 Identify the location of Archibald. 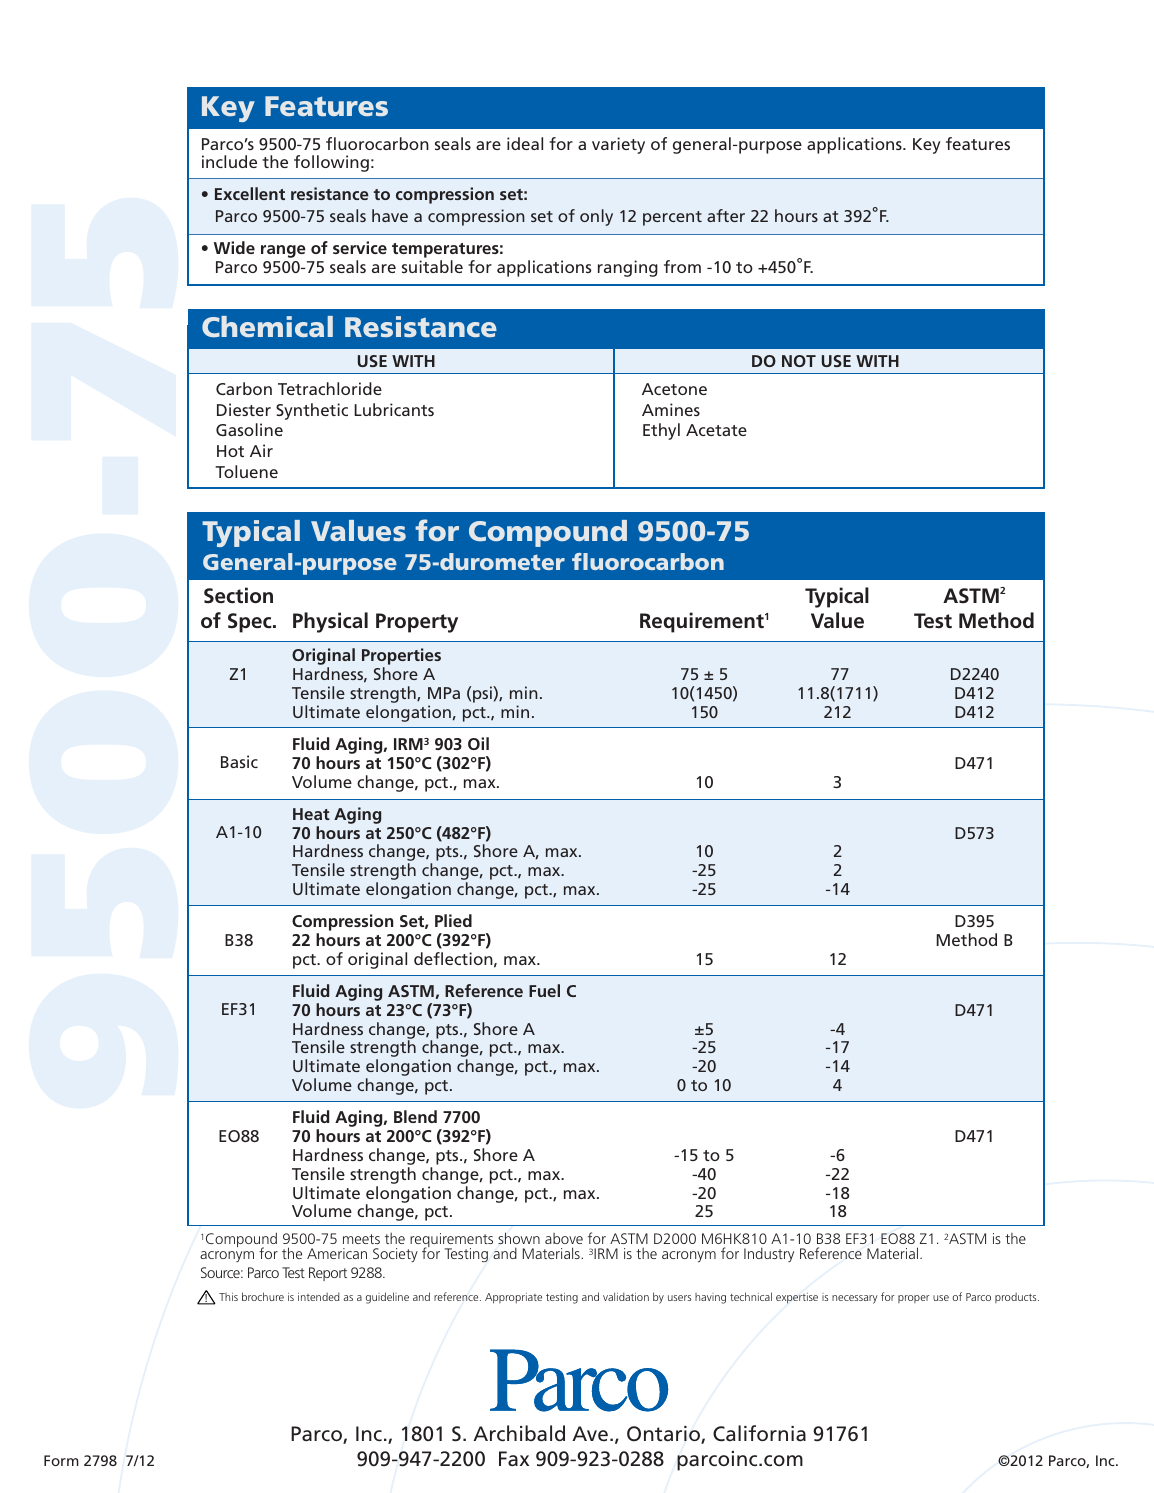
(519, 1433).
